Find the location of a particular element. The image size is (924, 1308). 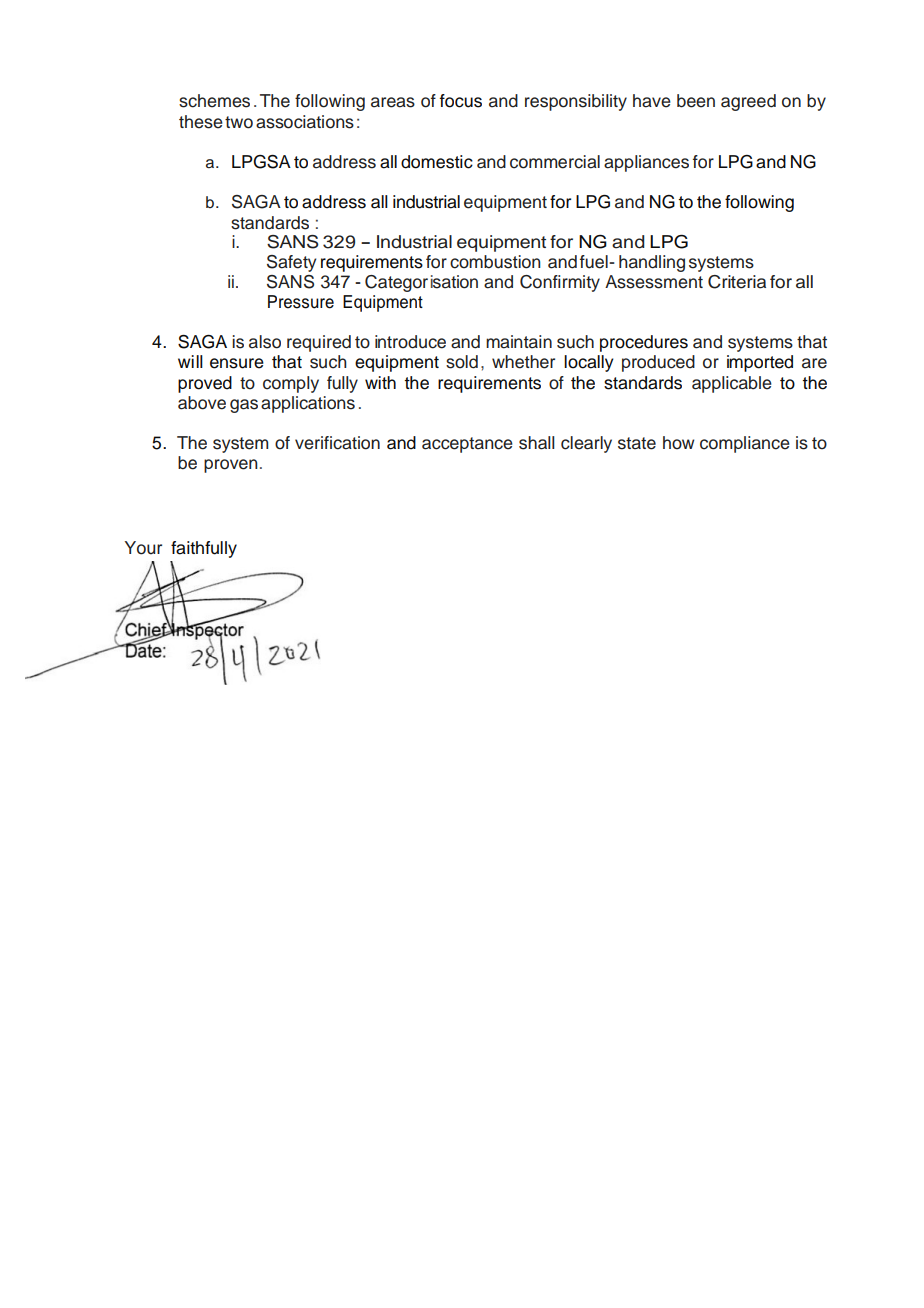

acceptance is located at coordinates (467, 445).
